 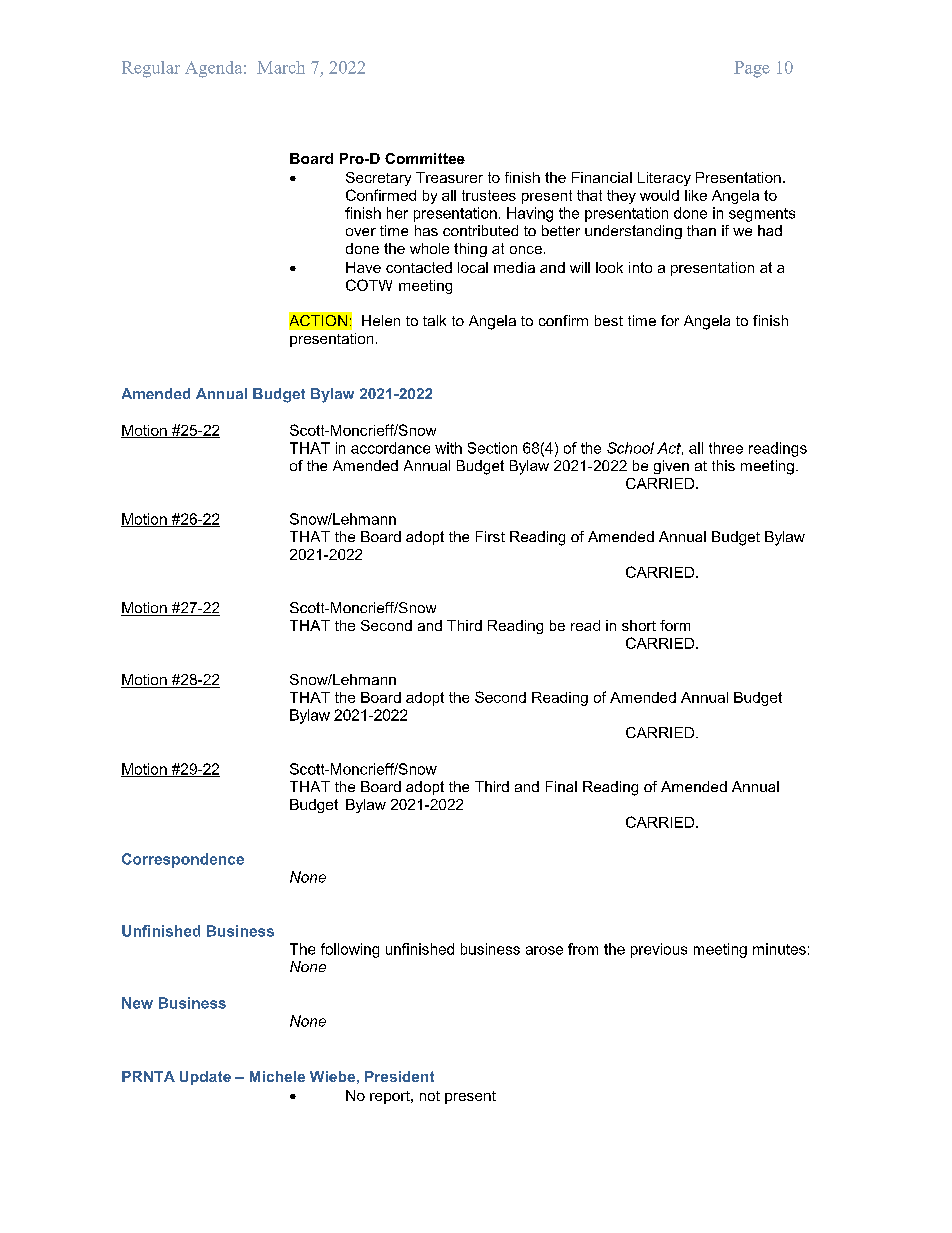 What do you see at coordinates (205, 1078) in the screenshot?
I see `Update` at bounding box center [205, 1078].
